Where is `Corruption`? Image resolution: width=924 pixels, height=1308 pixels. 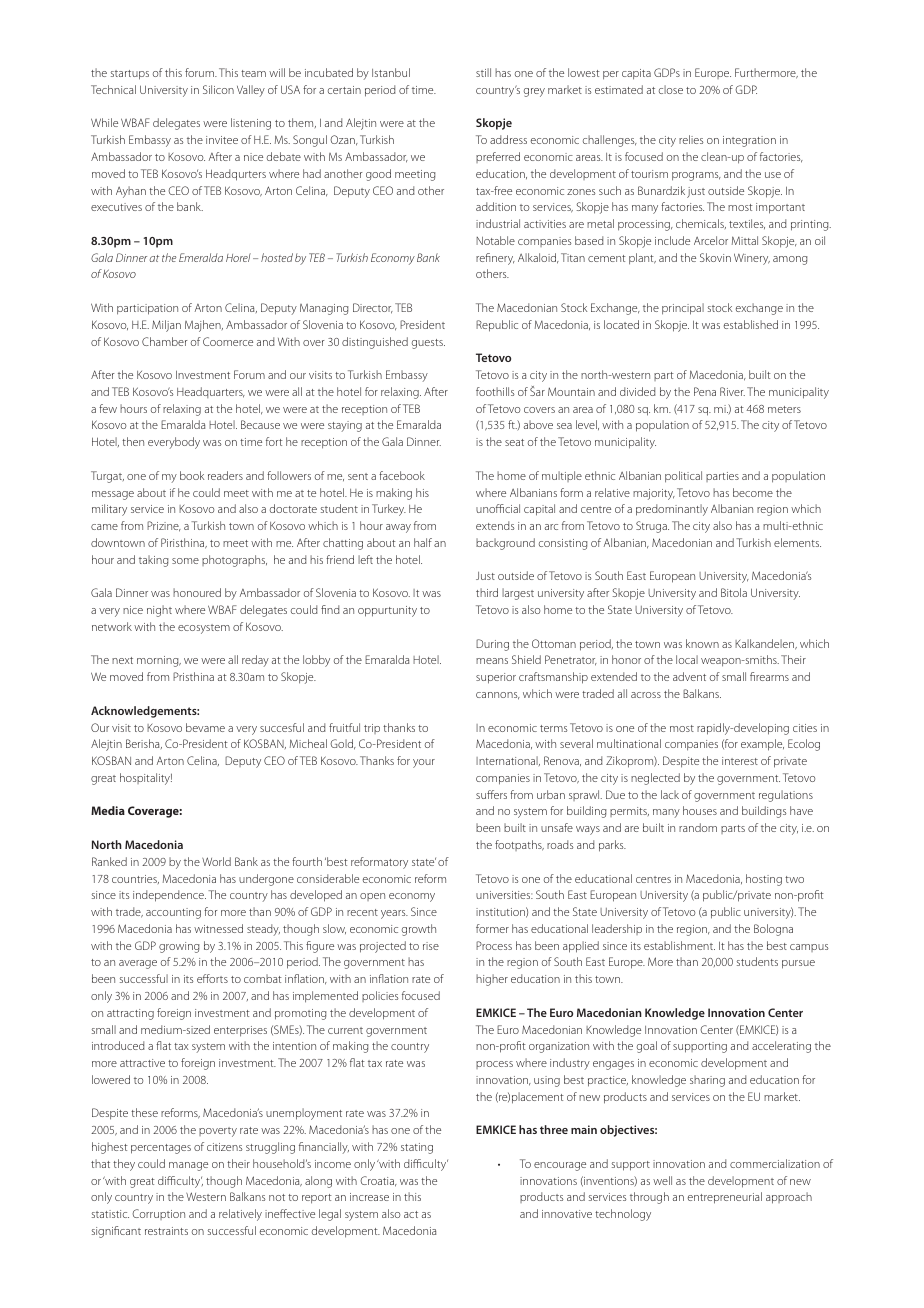
Corruption is located at coordinates (158, 1214).
